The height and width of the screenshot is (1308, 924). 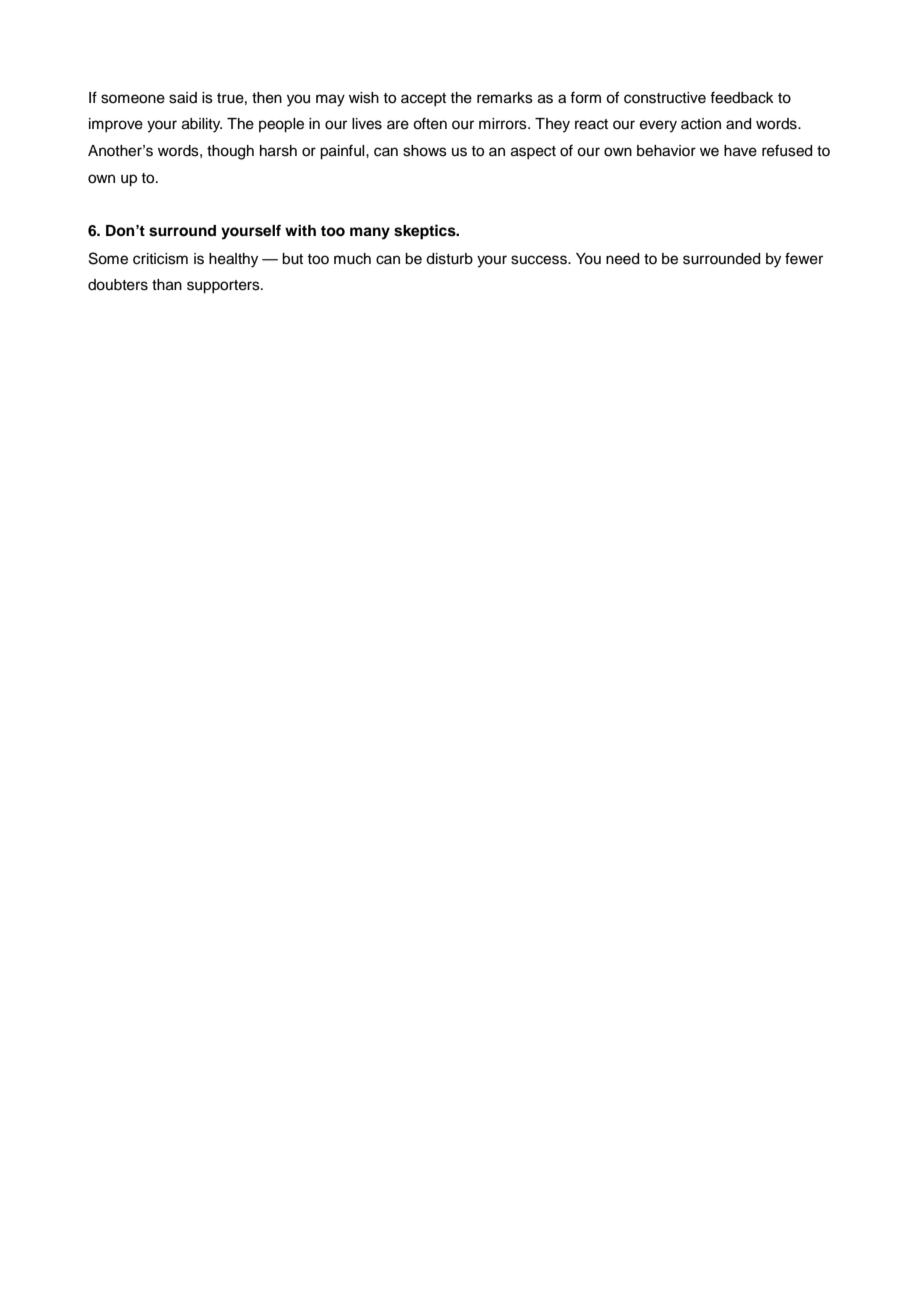 What do you see at coordinates (742, 97) in the screenshot?
I see `feedback` at bounding box center [742, 97].
